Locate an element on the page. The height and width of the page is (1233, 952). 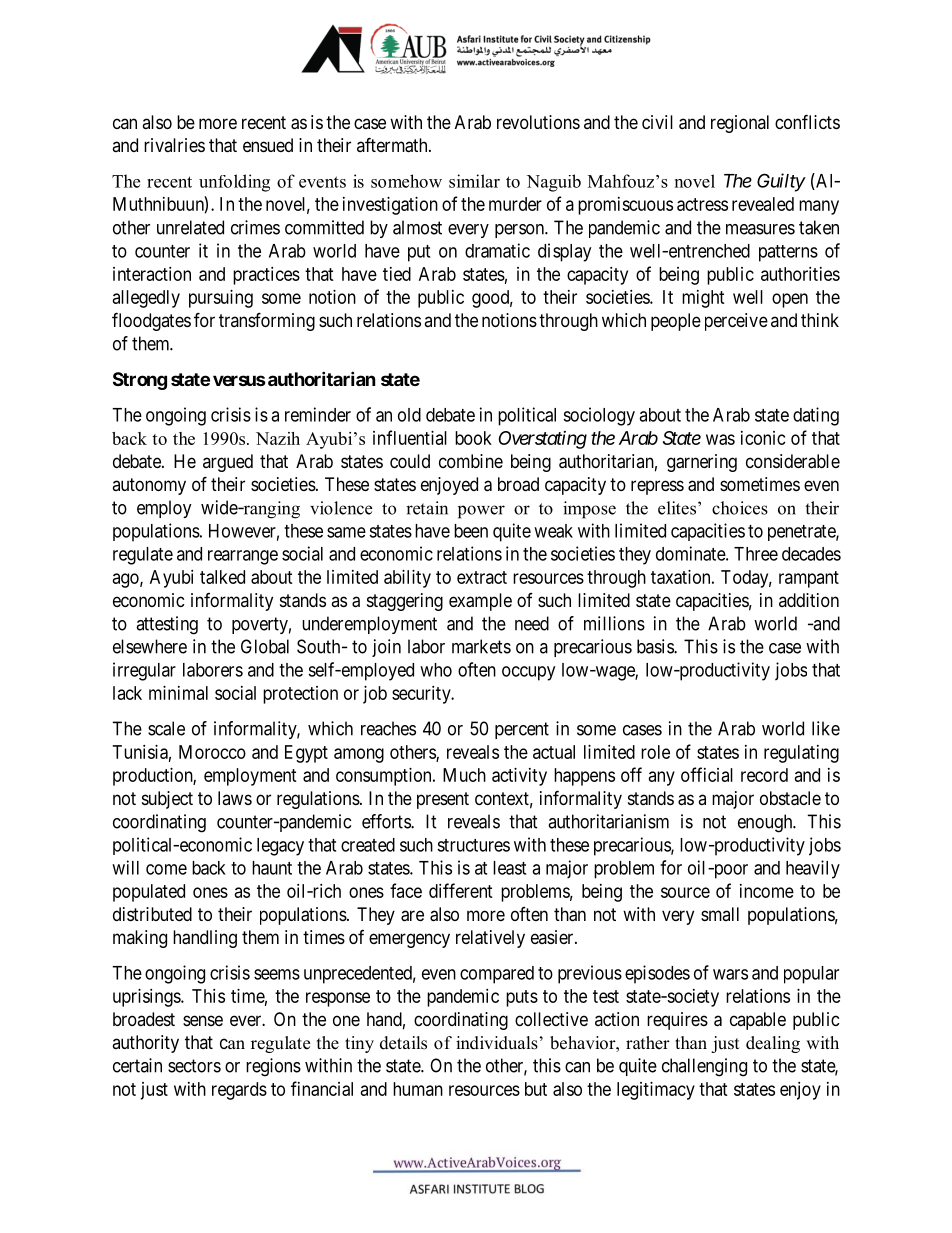
similar is located at coordinates (474, 181).
